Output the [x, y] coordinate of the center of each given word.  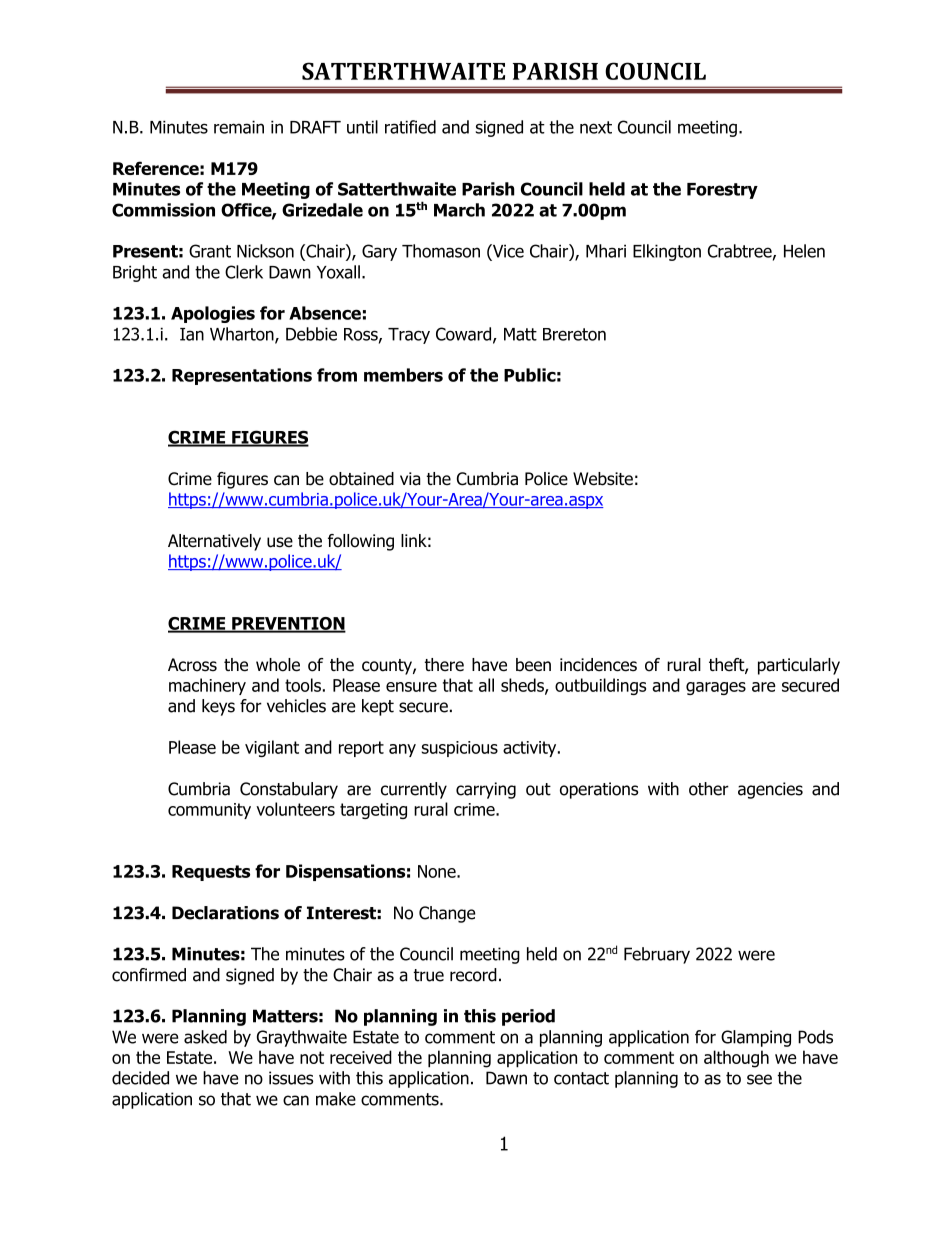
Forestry [722, 191]
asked [205, 1037]
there [444, 665]
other [709, 789]
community [209, 811]
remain [239, 127]
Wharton [243, 335]
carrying [486, 790]
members [403, 375]
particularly [799, 666]
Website [603, 479]
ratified [410, 127]
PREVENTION [288, 624]
